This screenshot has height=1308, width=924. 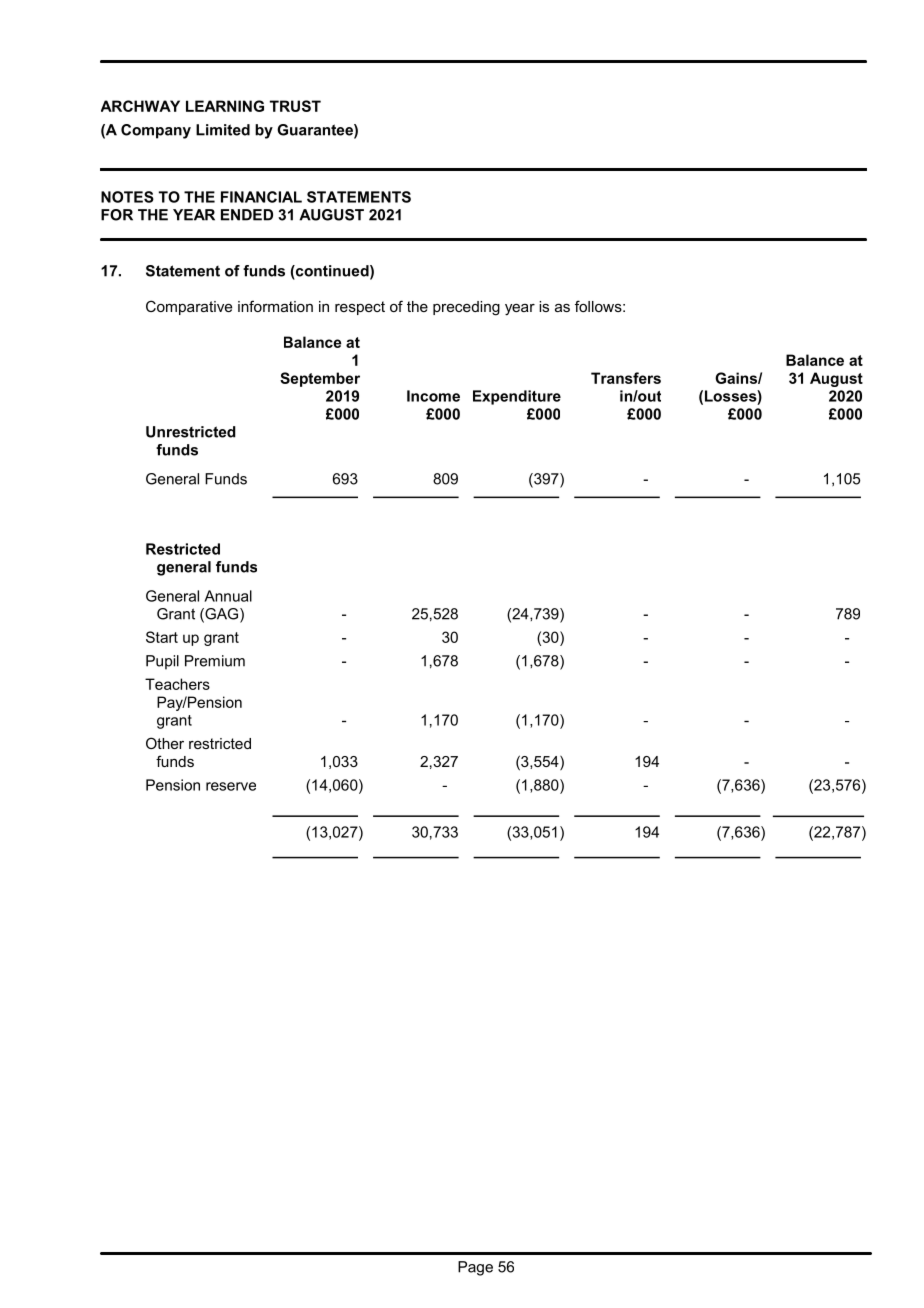 What do you see at coordinates (215, 661) in the screenshot?
I see `Premium` at bounding box center [215, 661].
